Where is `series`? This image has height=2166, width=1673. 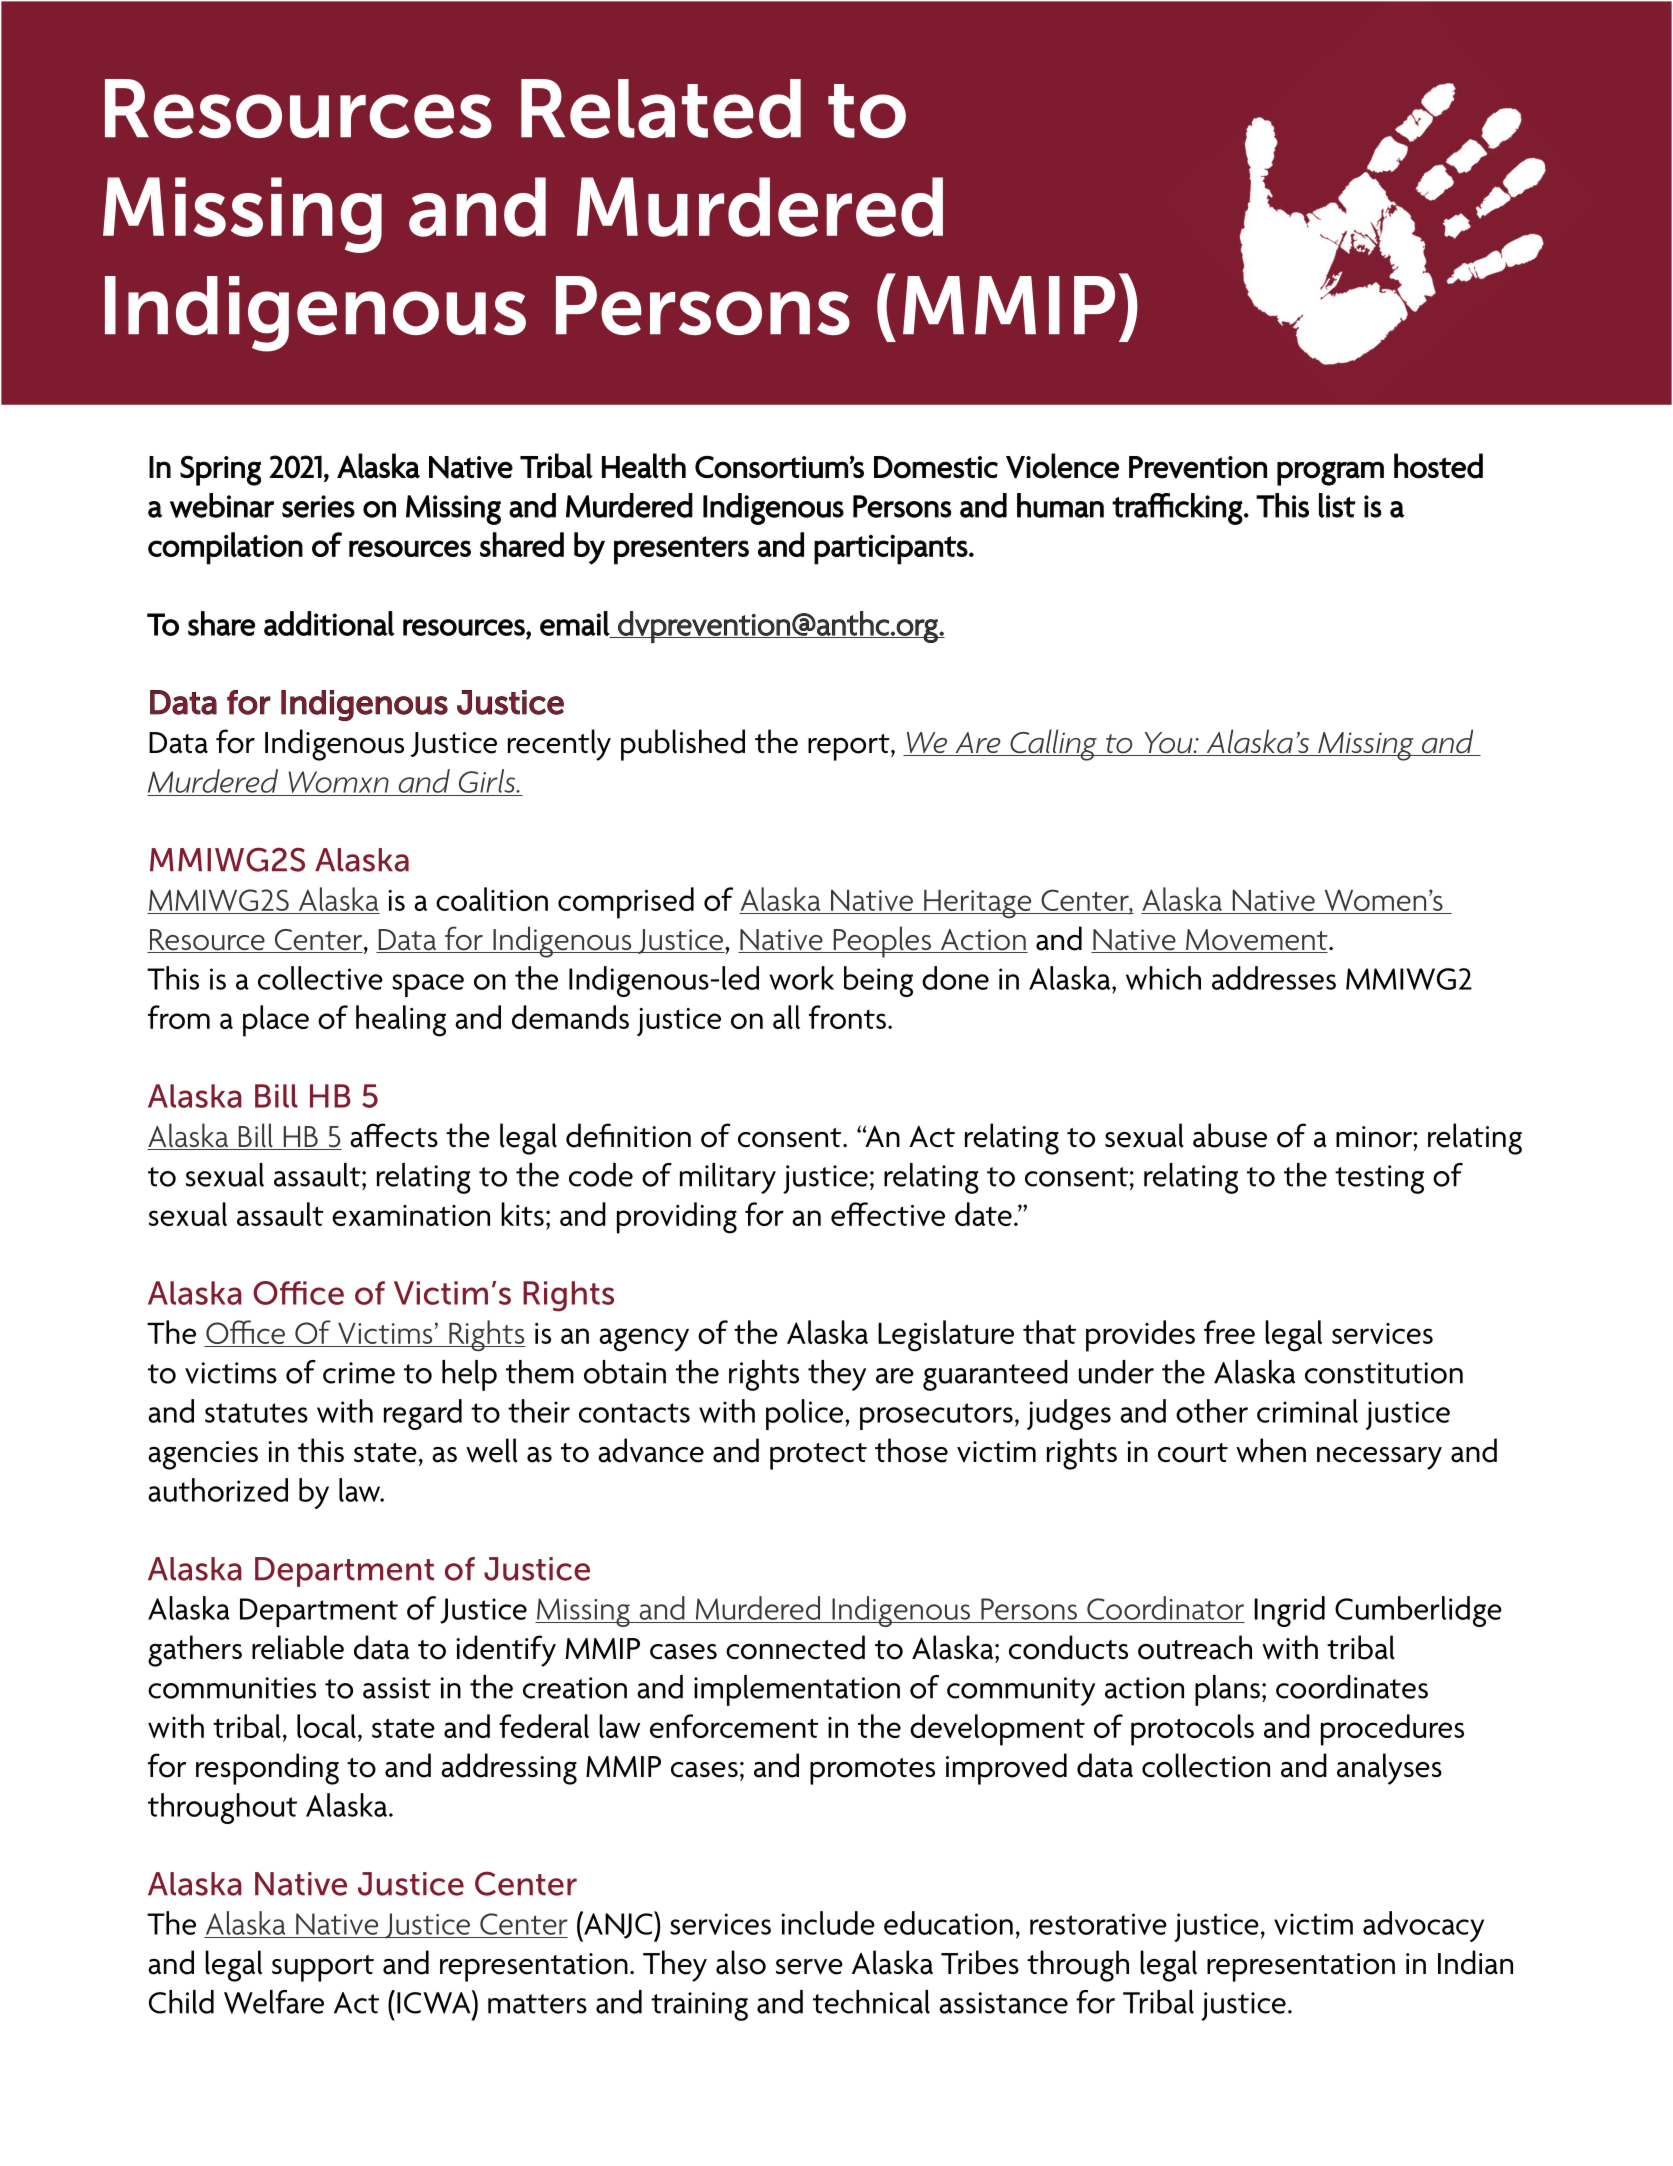 series is located at coordinates (318, 506).
